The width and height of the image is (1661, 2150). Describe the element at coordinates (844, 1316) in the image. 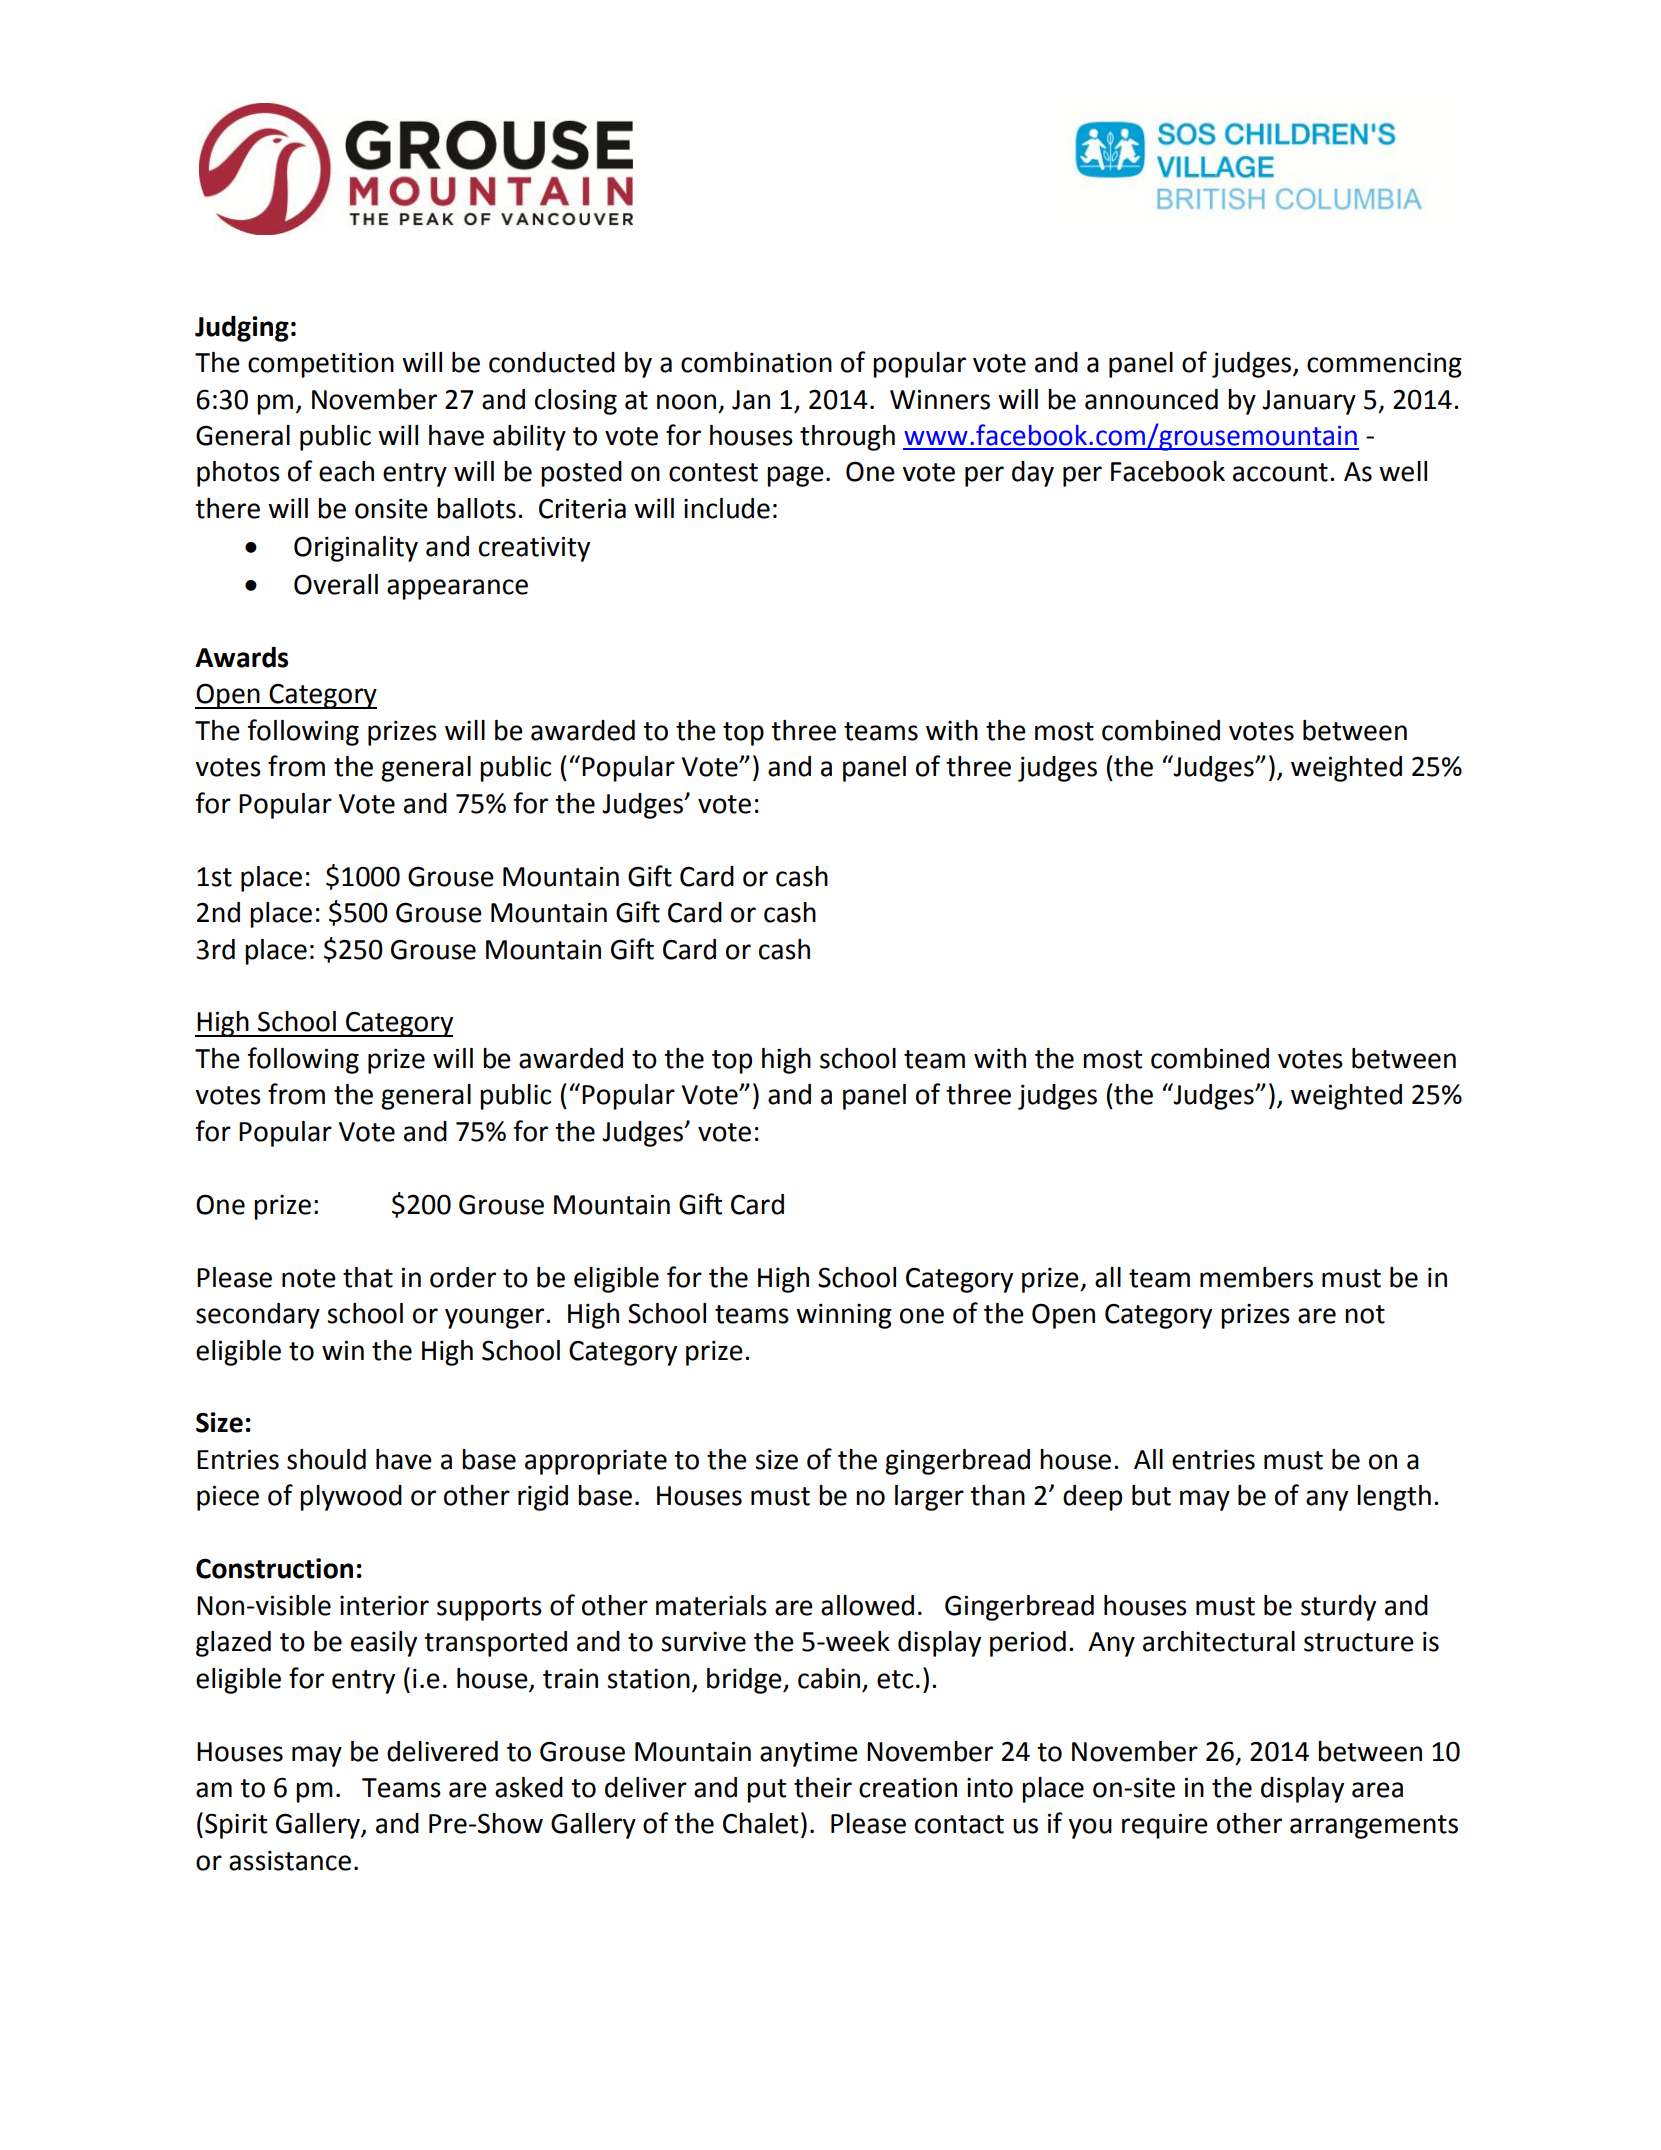

I see `winning` at that location.
